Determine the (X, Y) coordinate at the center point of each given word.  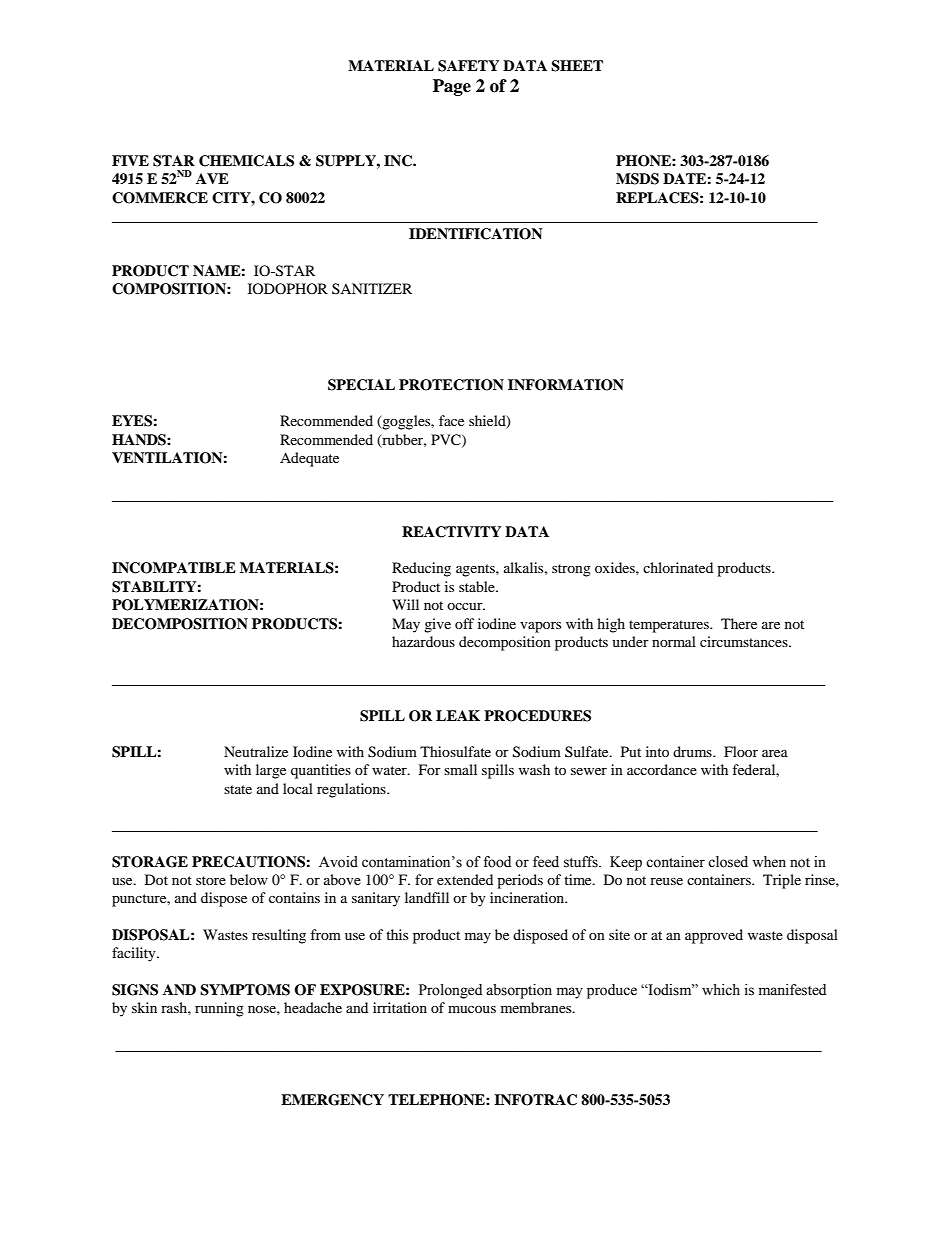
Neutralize (256, 751)
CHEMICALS (246, 161)
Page (452, 87)
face (451, 420)
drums (693, 751)
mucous (472, 1009)
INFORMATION (566, 385)
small (460, 769)
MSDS (637, 179)
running (219, 1009)
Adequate (309, 459)
